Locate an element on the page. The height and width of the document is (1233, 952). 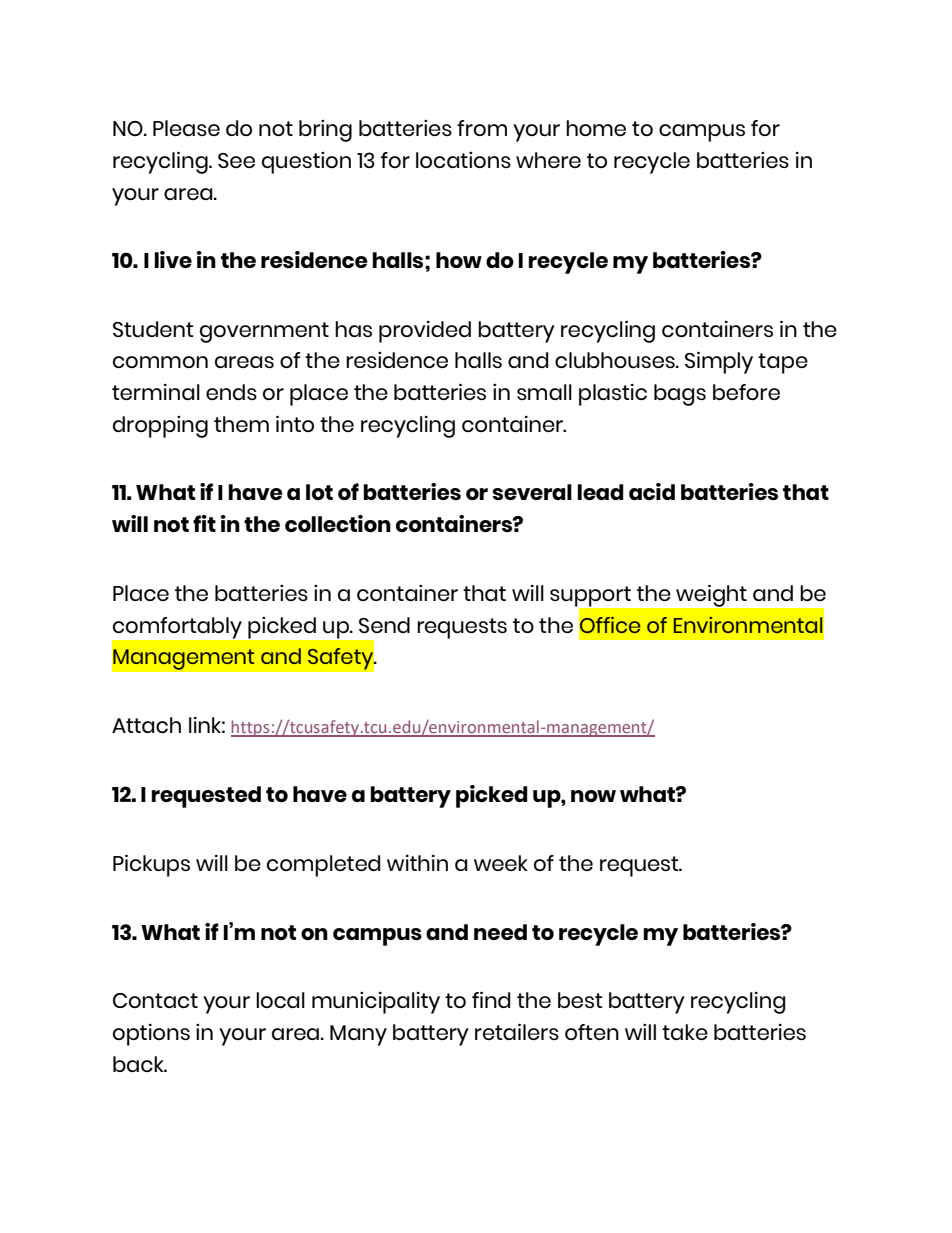
Pickups is located at coordinates (151, 866).
